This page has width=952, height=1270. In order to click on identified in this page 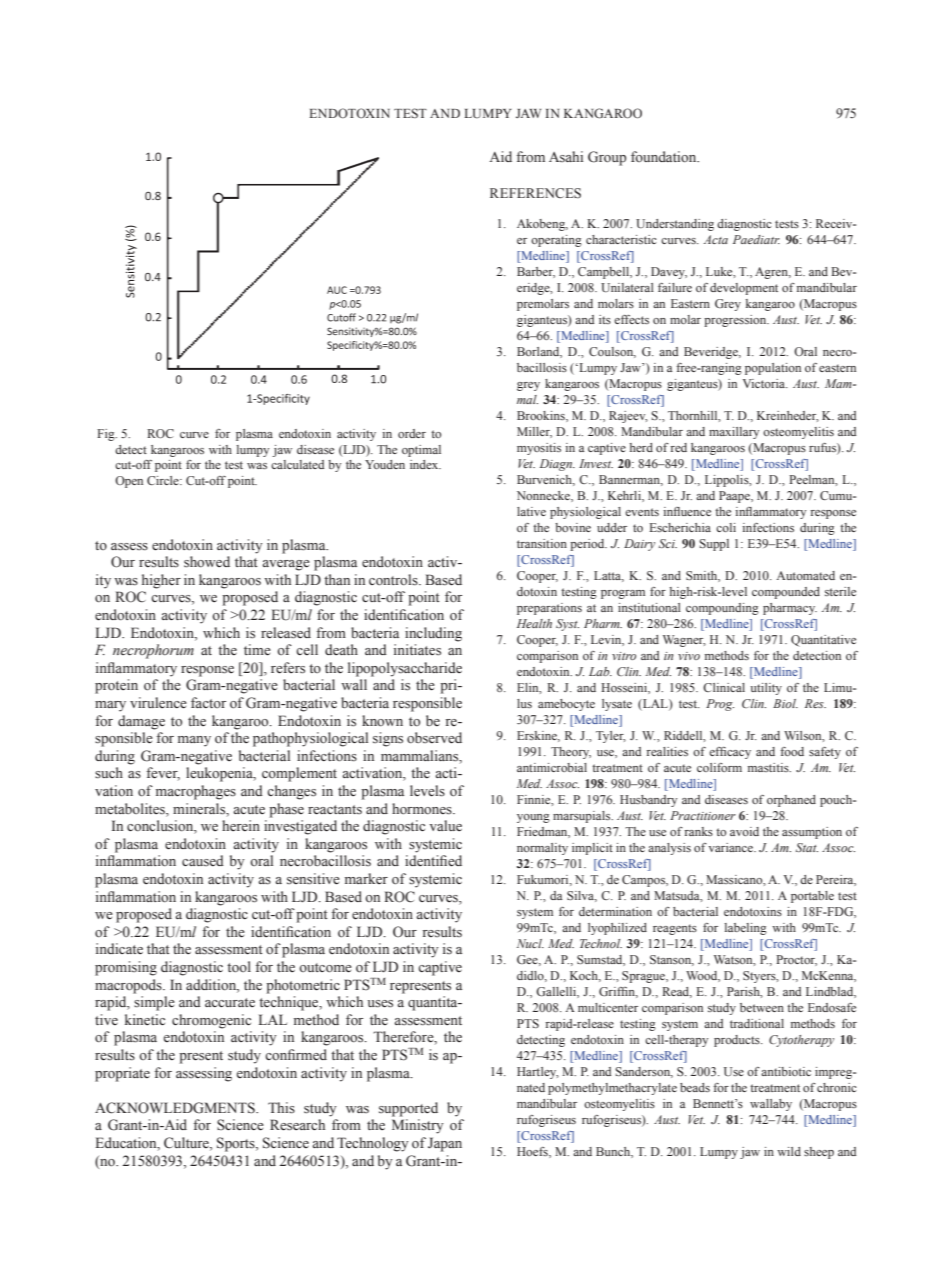, I will do `click(433, 861)`.
